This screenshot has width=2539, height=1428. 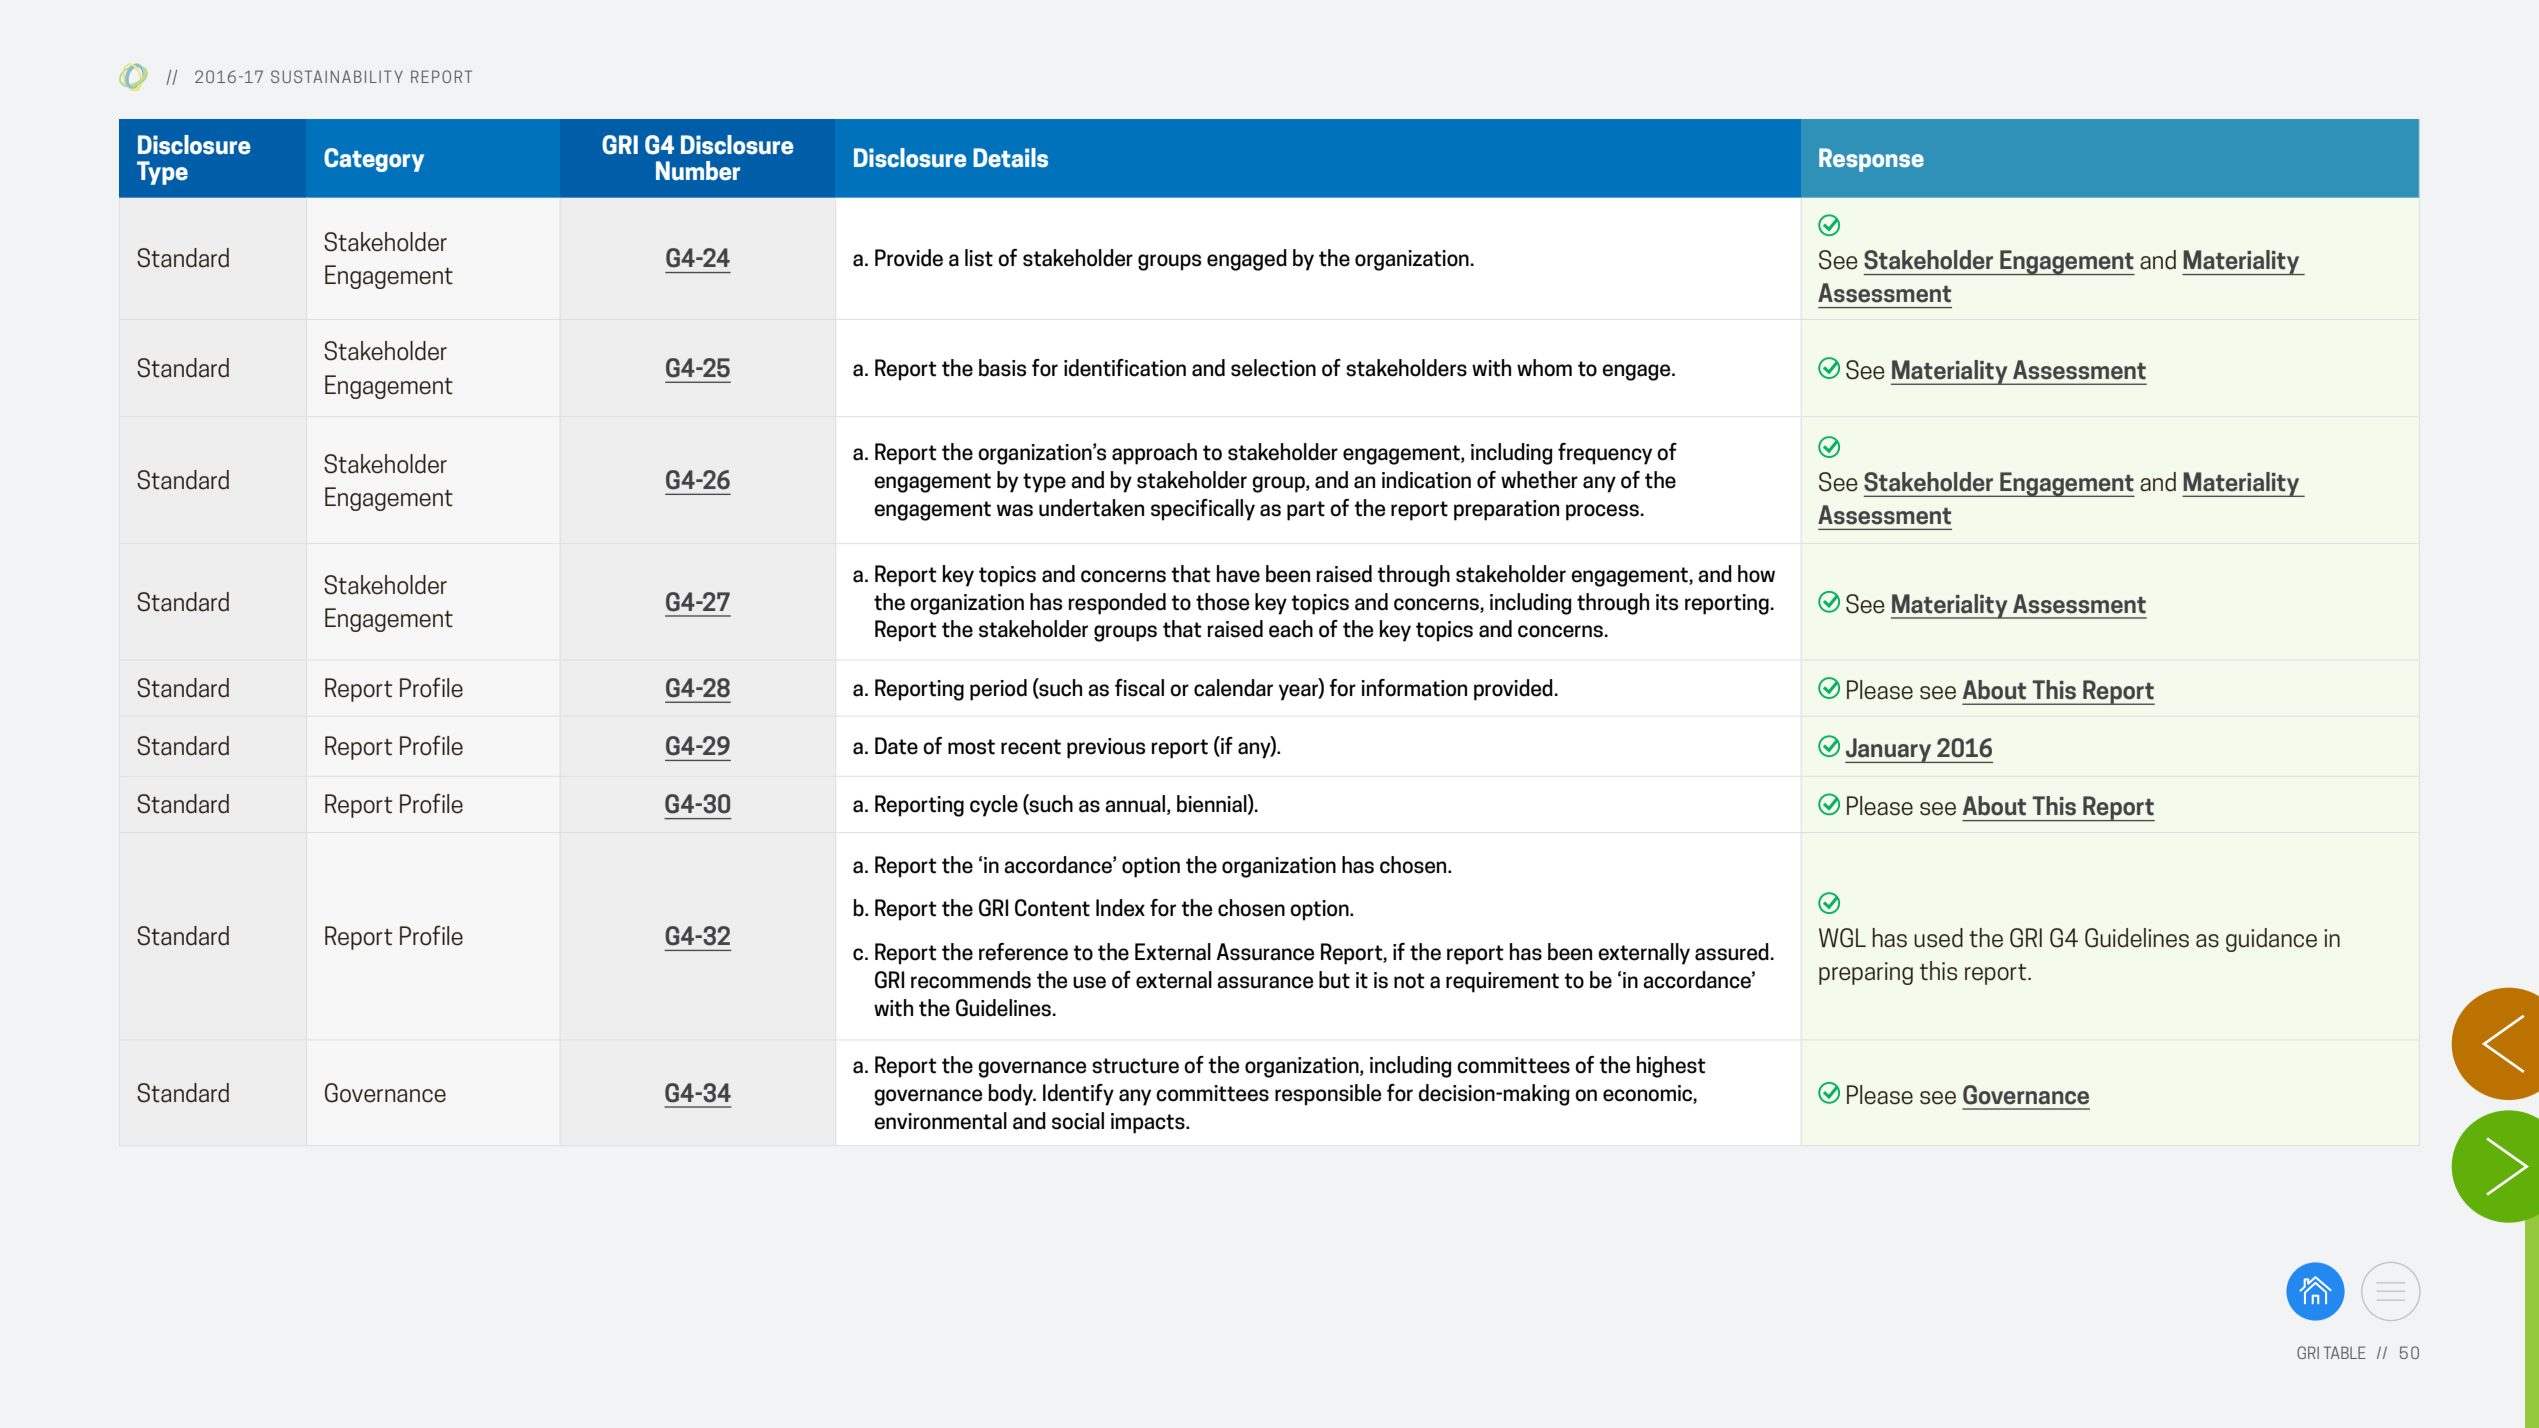 I want to click on January, so click(x=1889, y=750).
